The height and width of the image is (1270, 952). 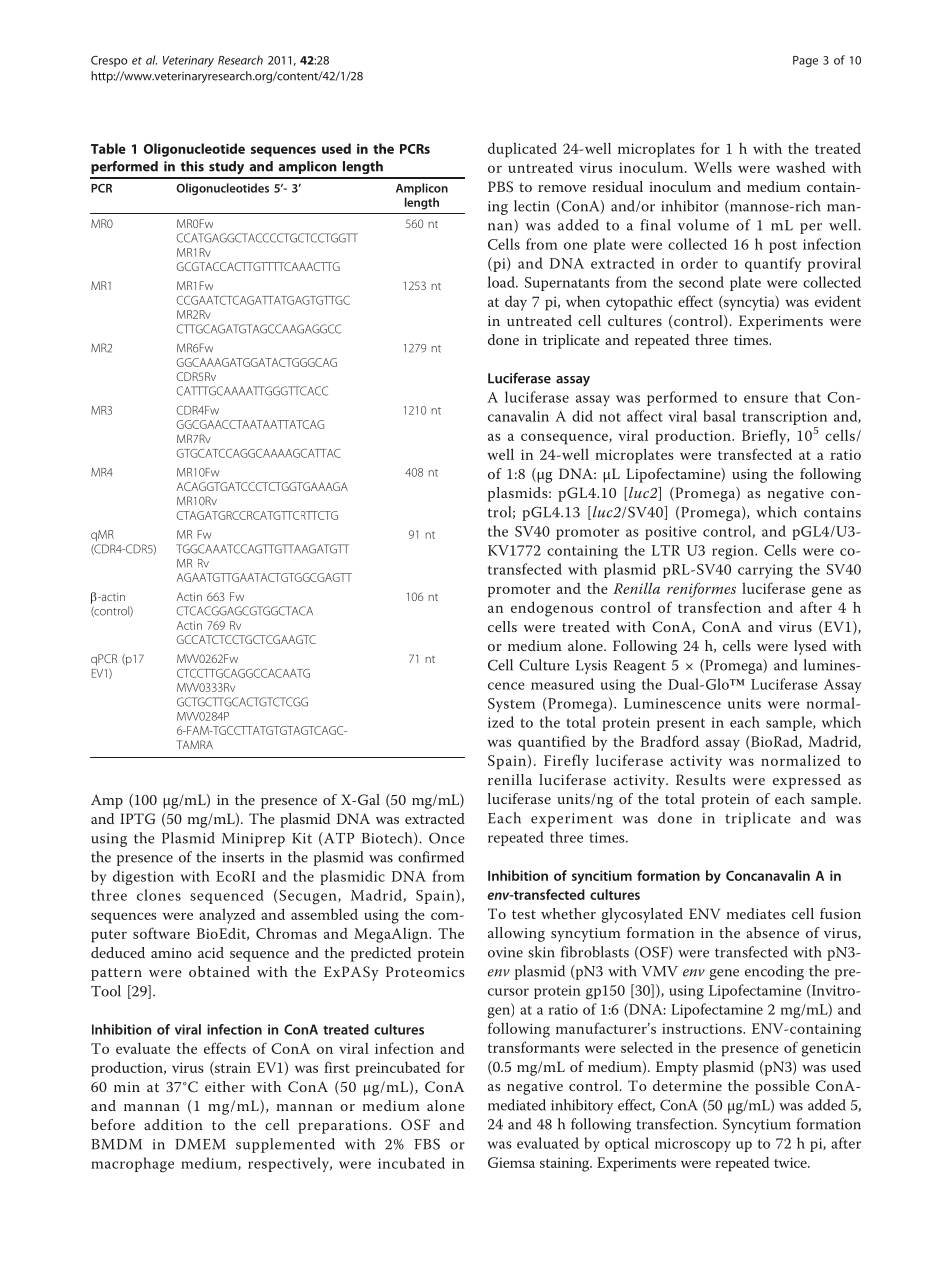 What do you see at coordinates (173, 1124) in the image?
I see `addition` at bounding box center [173, 1124].
